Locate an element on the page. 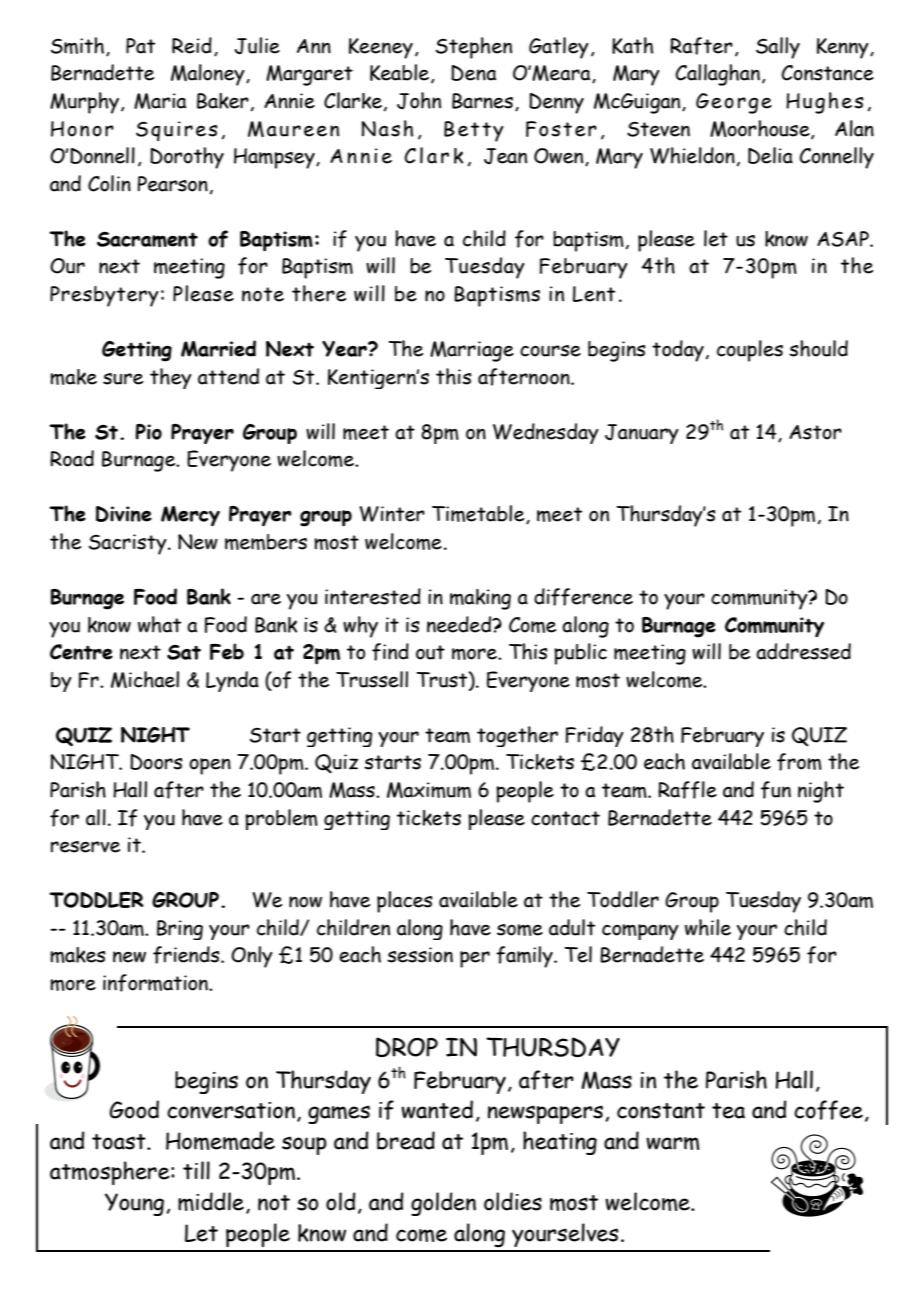 The height and width of the document is (1308, 924). golden is located at coordinates (443, 1204).
